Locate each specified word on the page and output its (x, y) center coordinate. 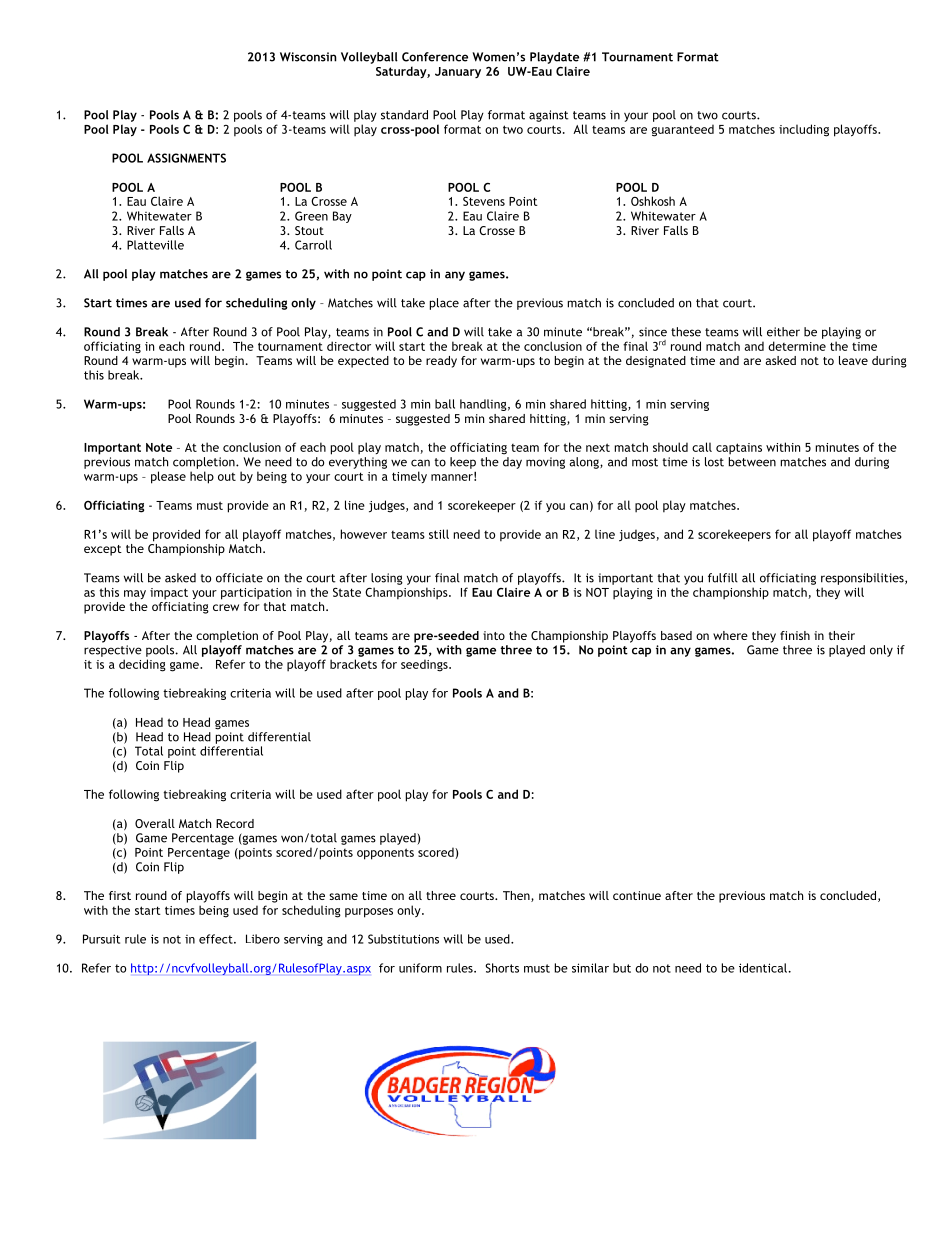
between (752, 462)
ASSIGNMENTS (186, 158)
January (458, 72)
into (494, 635)
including (804, 130)
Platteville (155, 245)
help (202, 477)
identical (764, 968)
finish (795, 635)
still (439, 534)
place (444, 304)
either (783, 332)
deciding (142, 665)
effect (217, 939)
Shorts (502, 968)
